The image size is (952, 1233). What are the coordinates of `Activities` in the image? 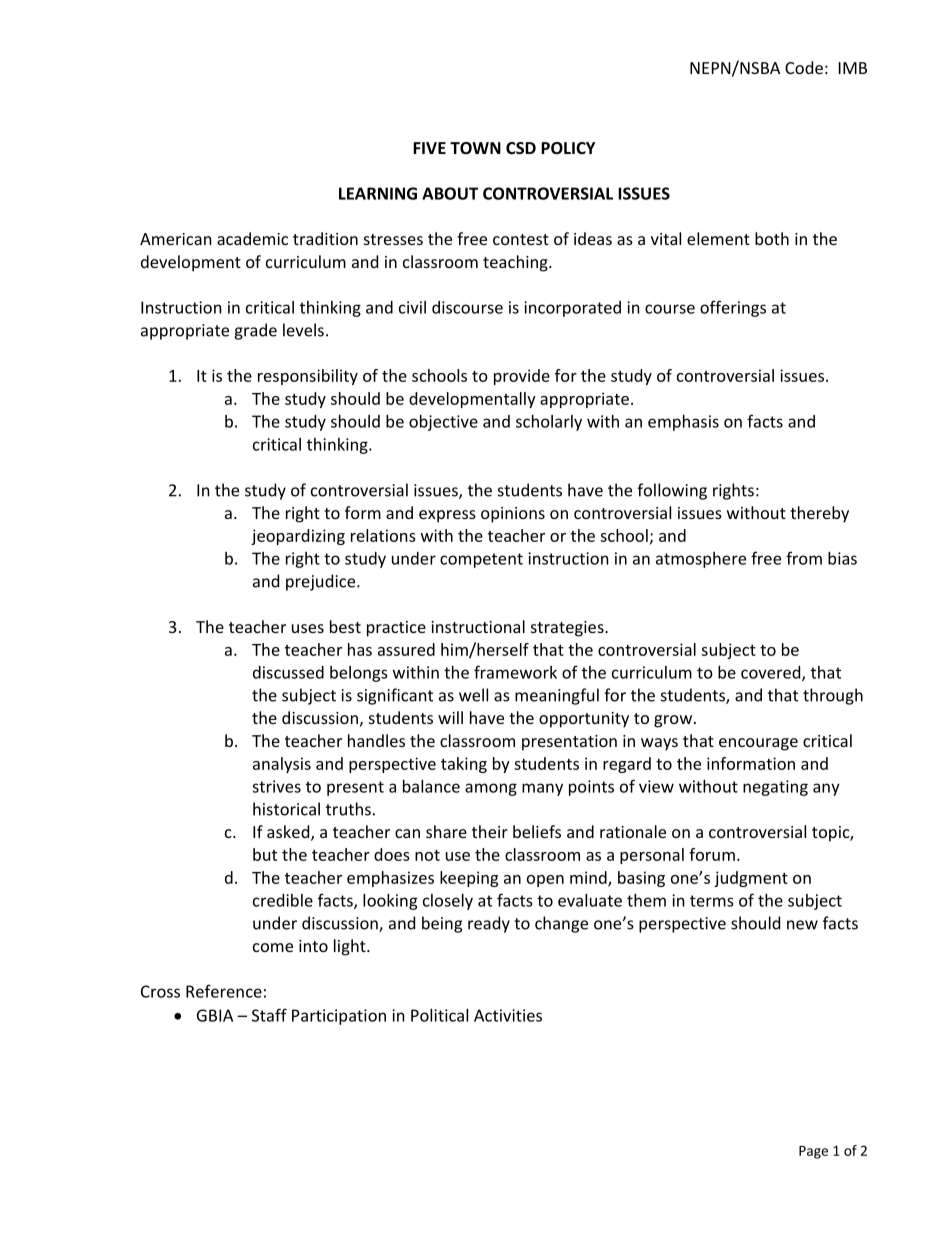 It's located at (508, 1015).
